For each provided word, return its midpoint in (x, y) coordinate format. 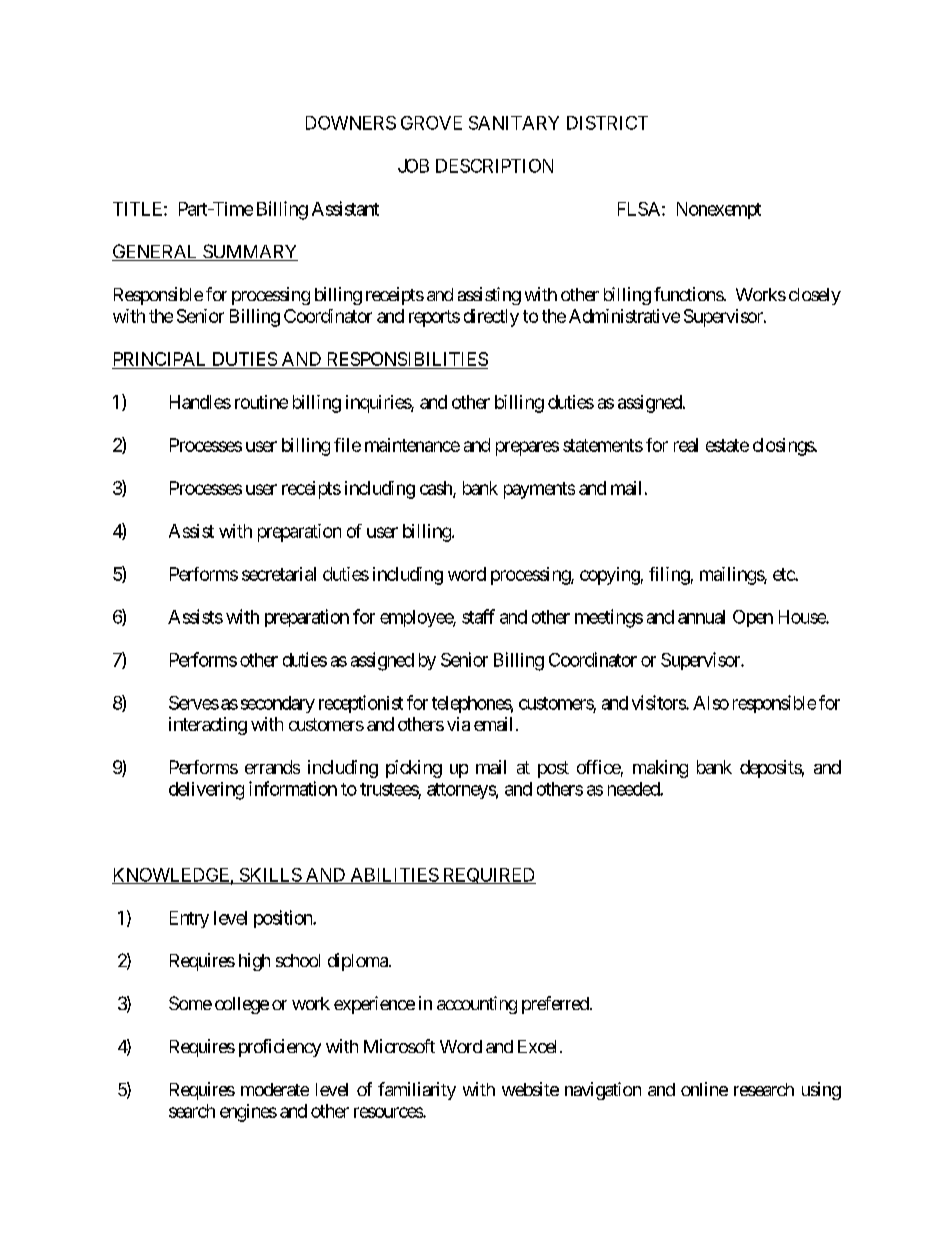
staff (478, 616)
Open (753, 618)
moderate (275, 1089)
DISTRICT (607, 123)
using (821, 1091)
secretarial (279, 574)
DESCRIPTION (494, 166)
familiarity (417, 1091)
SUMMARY (249, 252)
